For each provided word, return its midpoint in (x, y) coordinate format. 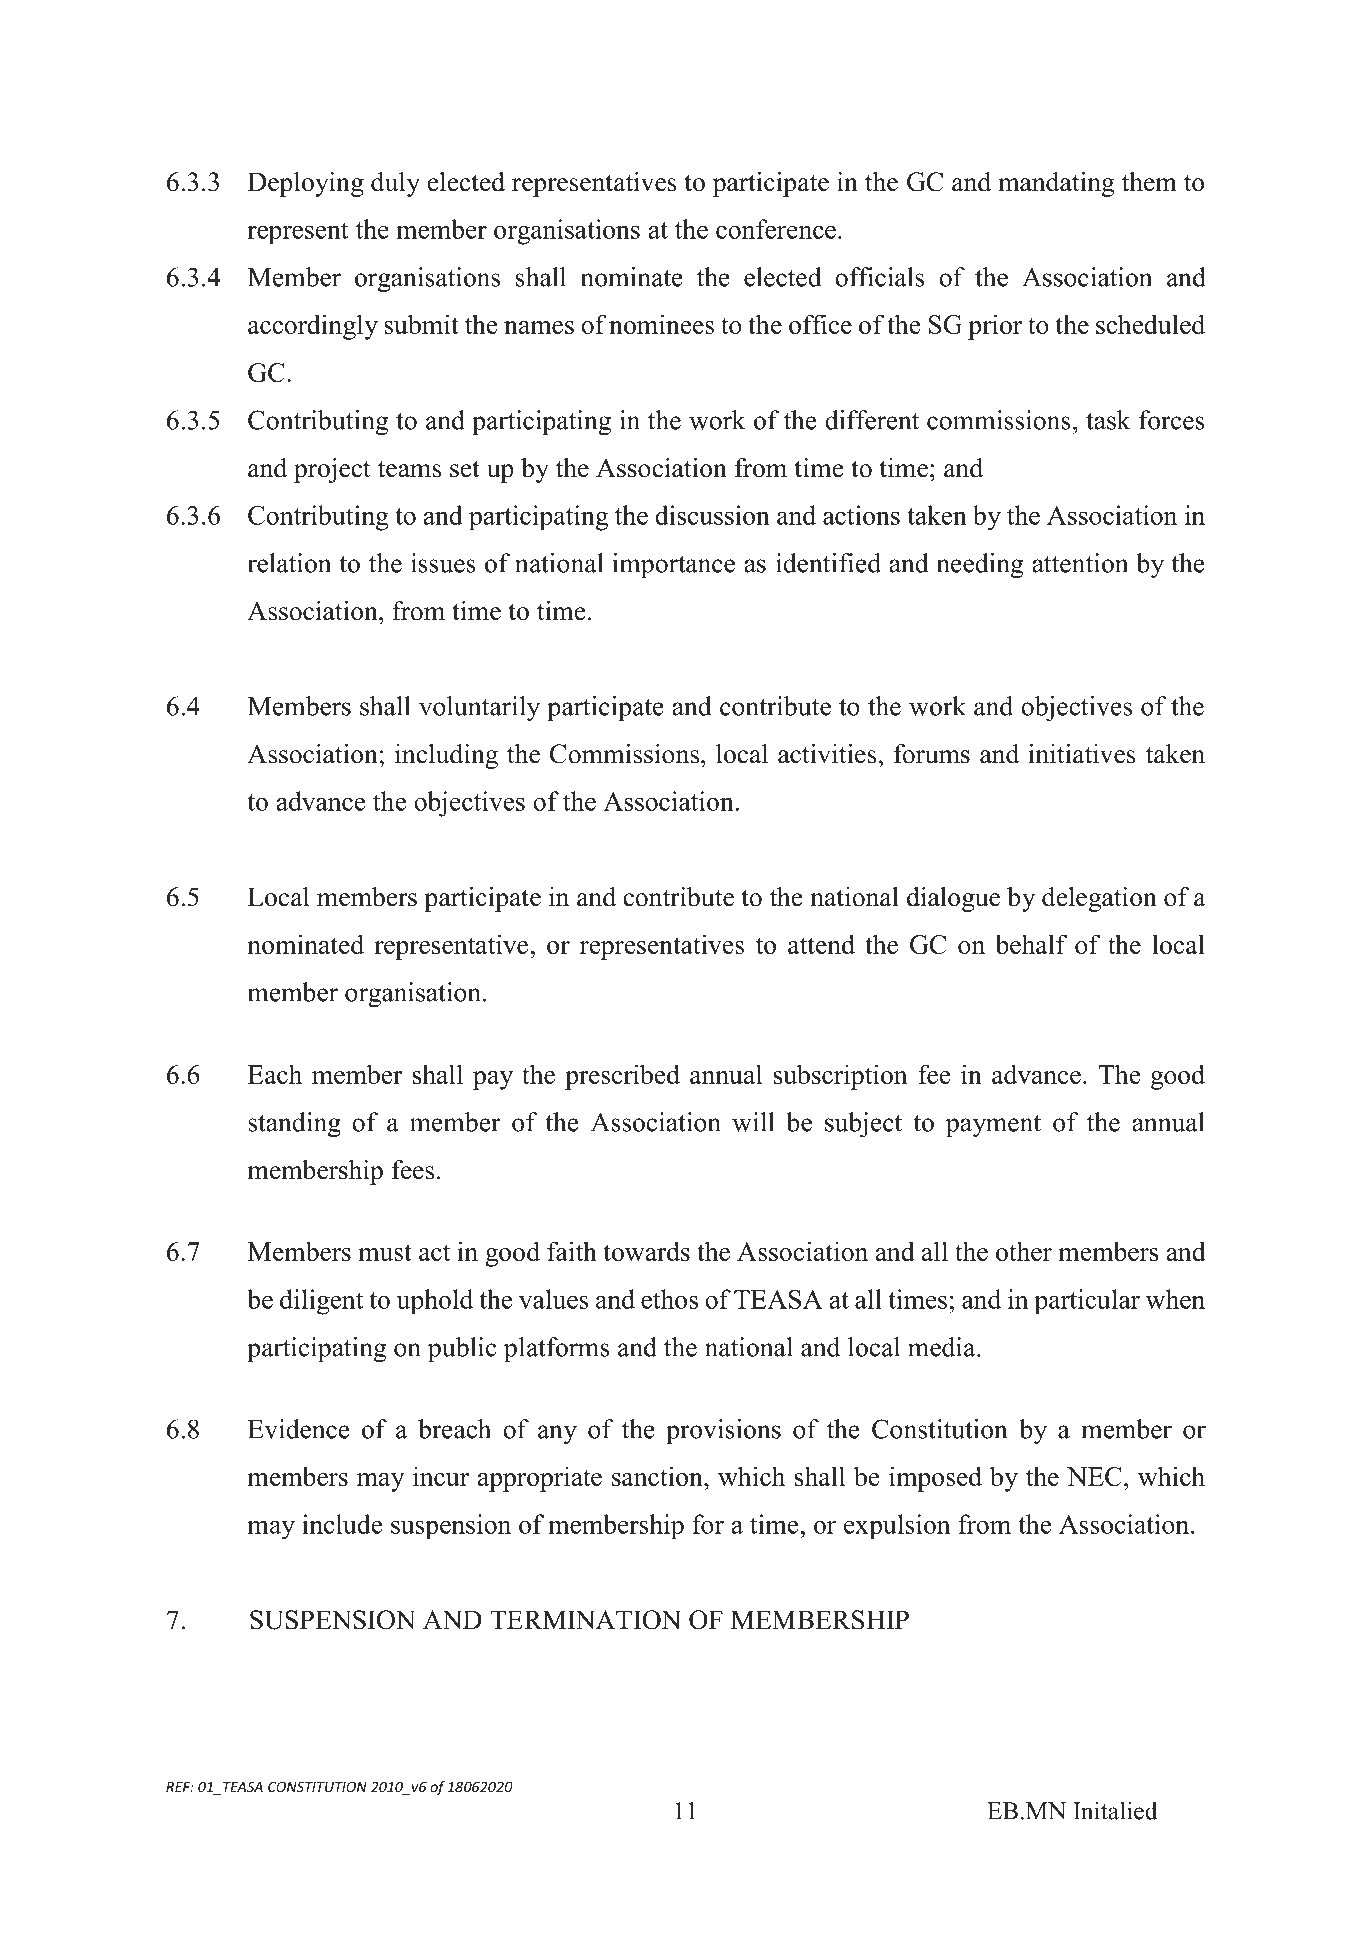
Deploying (306, 184)
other (1024, 1251)
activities (827, 754)
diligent (322, 1302)
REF (179, 1787)
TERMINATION (585, 1620)
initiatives (1082, 754)
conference (776, 229)
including (446, 756)
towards (647, 1251)
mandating (1056, 184)
